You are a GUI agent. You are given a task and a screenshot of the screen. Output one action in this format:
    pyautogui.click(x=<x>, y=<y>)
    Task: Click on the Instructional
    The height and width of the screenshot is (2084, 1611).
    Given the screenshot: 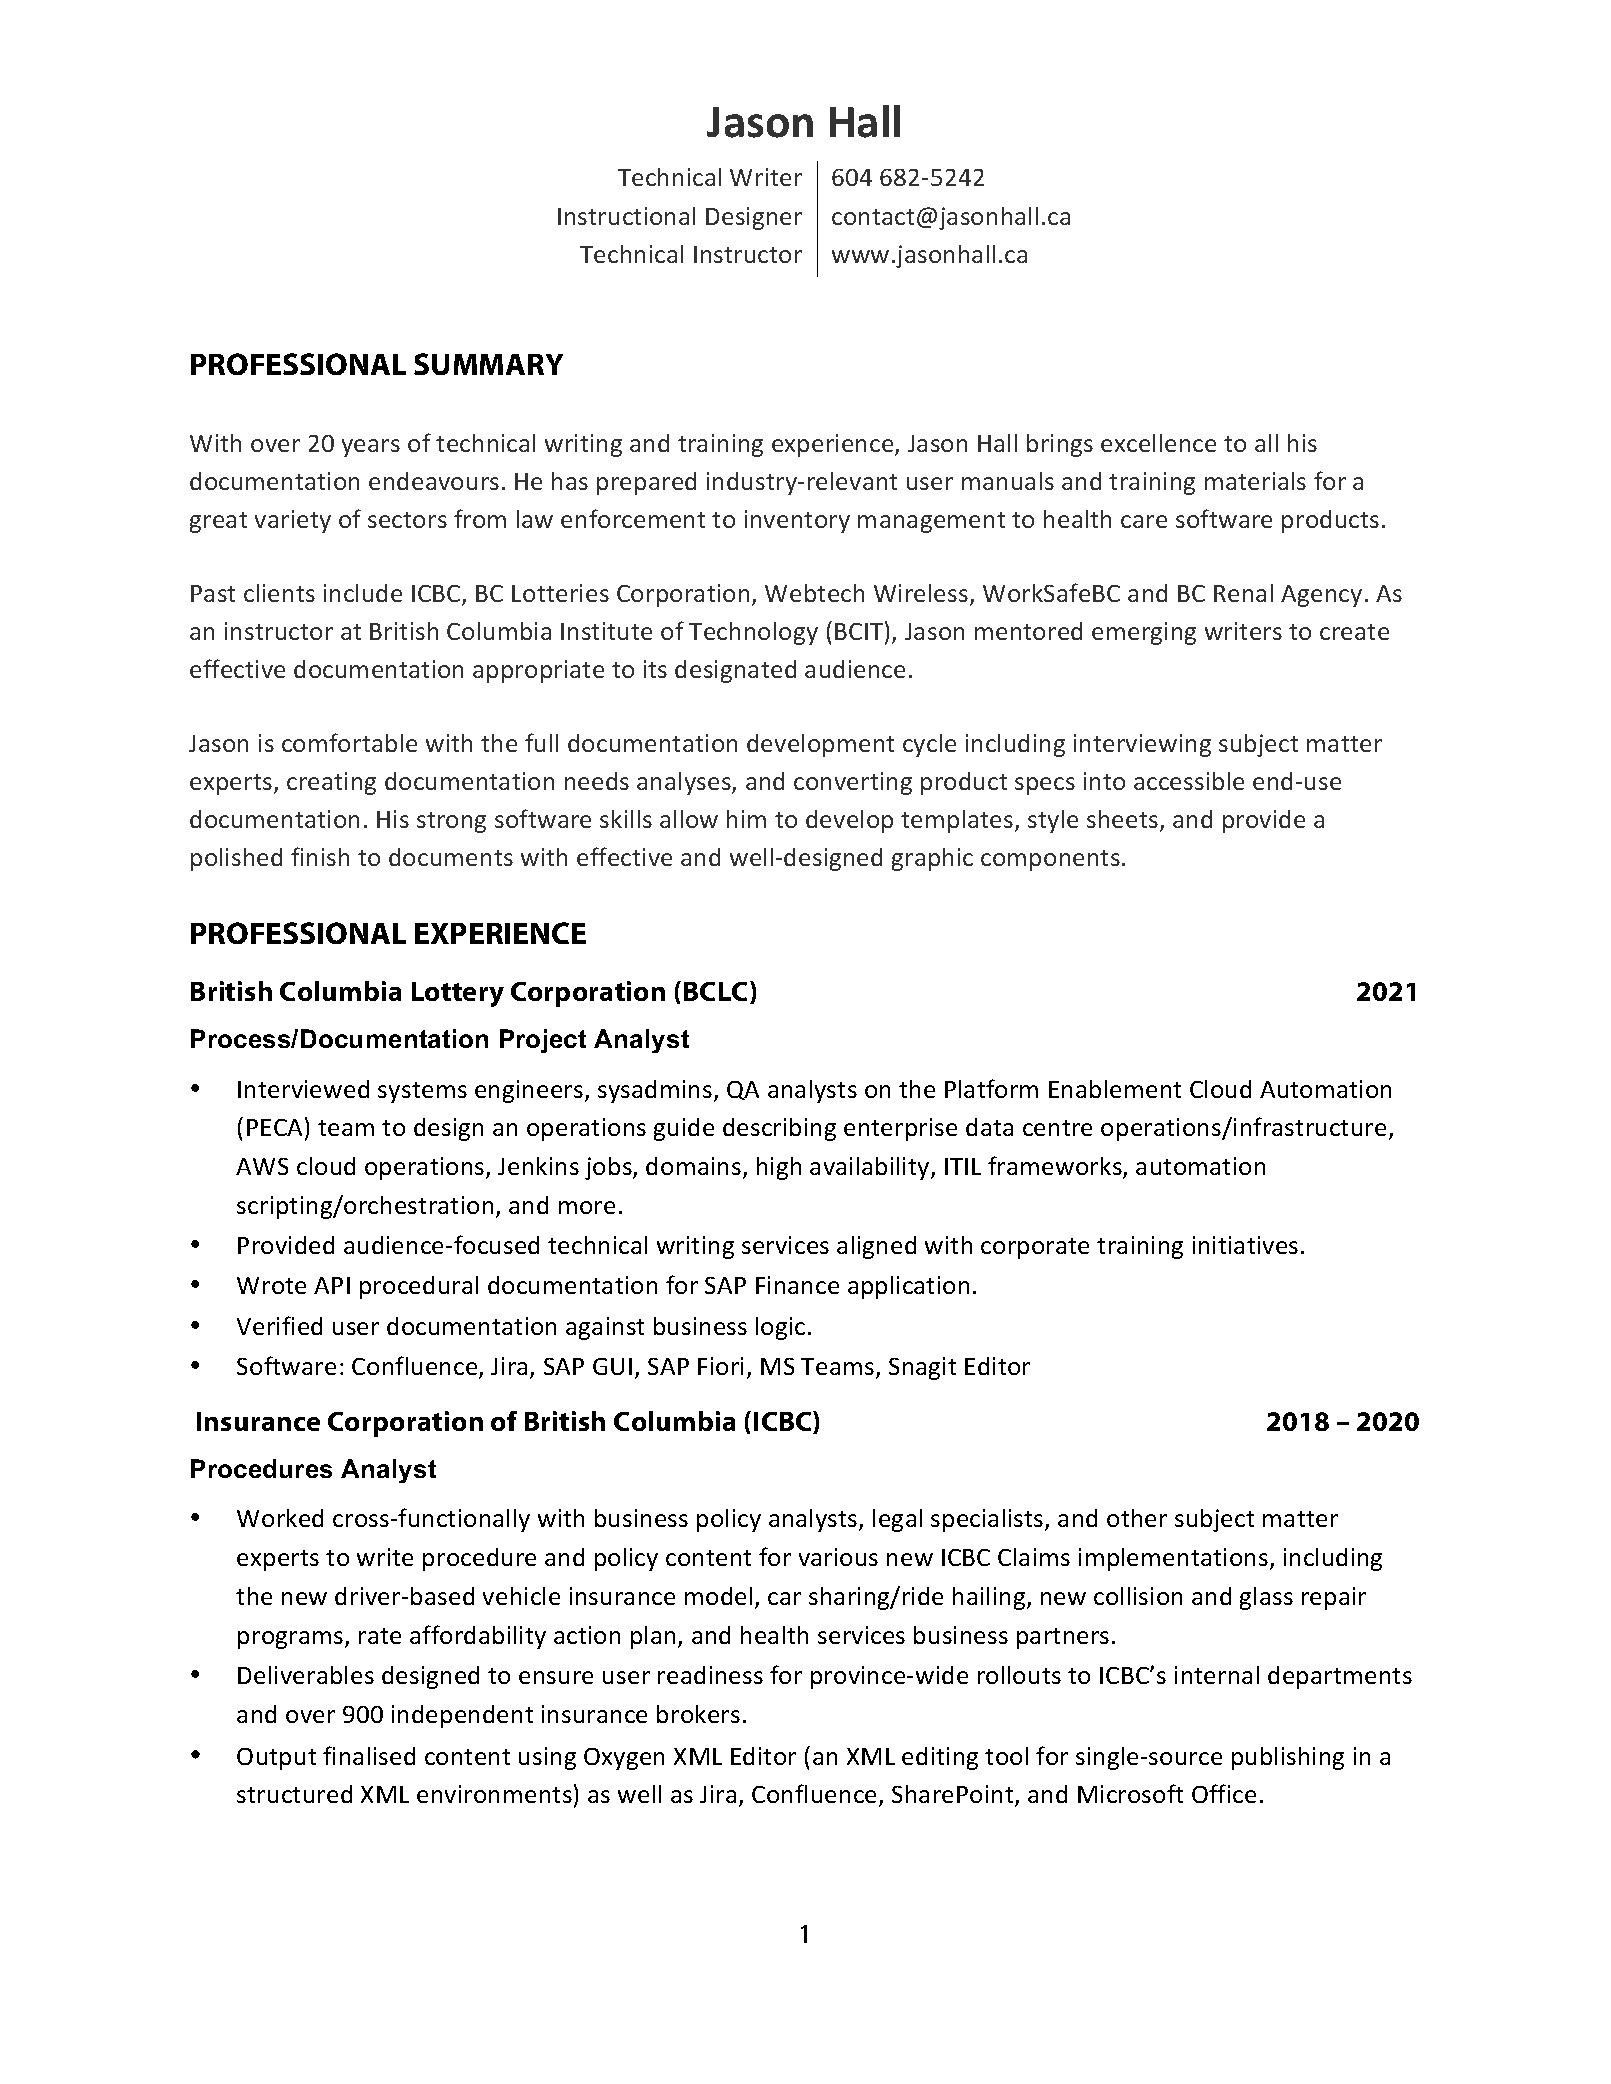 What is the action you would take?
    pyautogui.click(x=626, y=216)
